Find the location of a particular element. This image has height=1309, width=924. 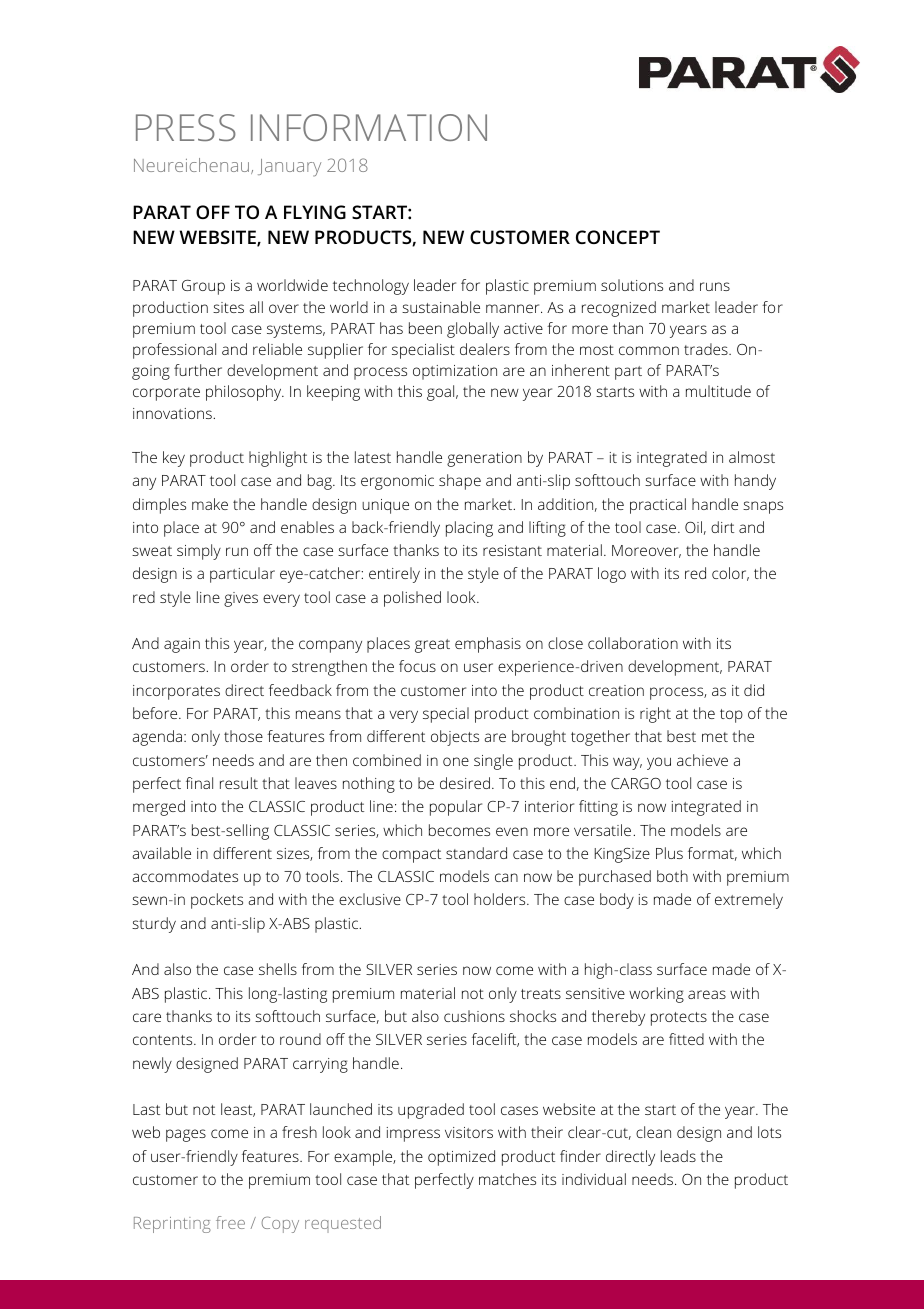

accommodates is located at coordinates (185, 876).
